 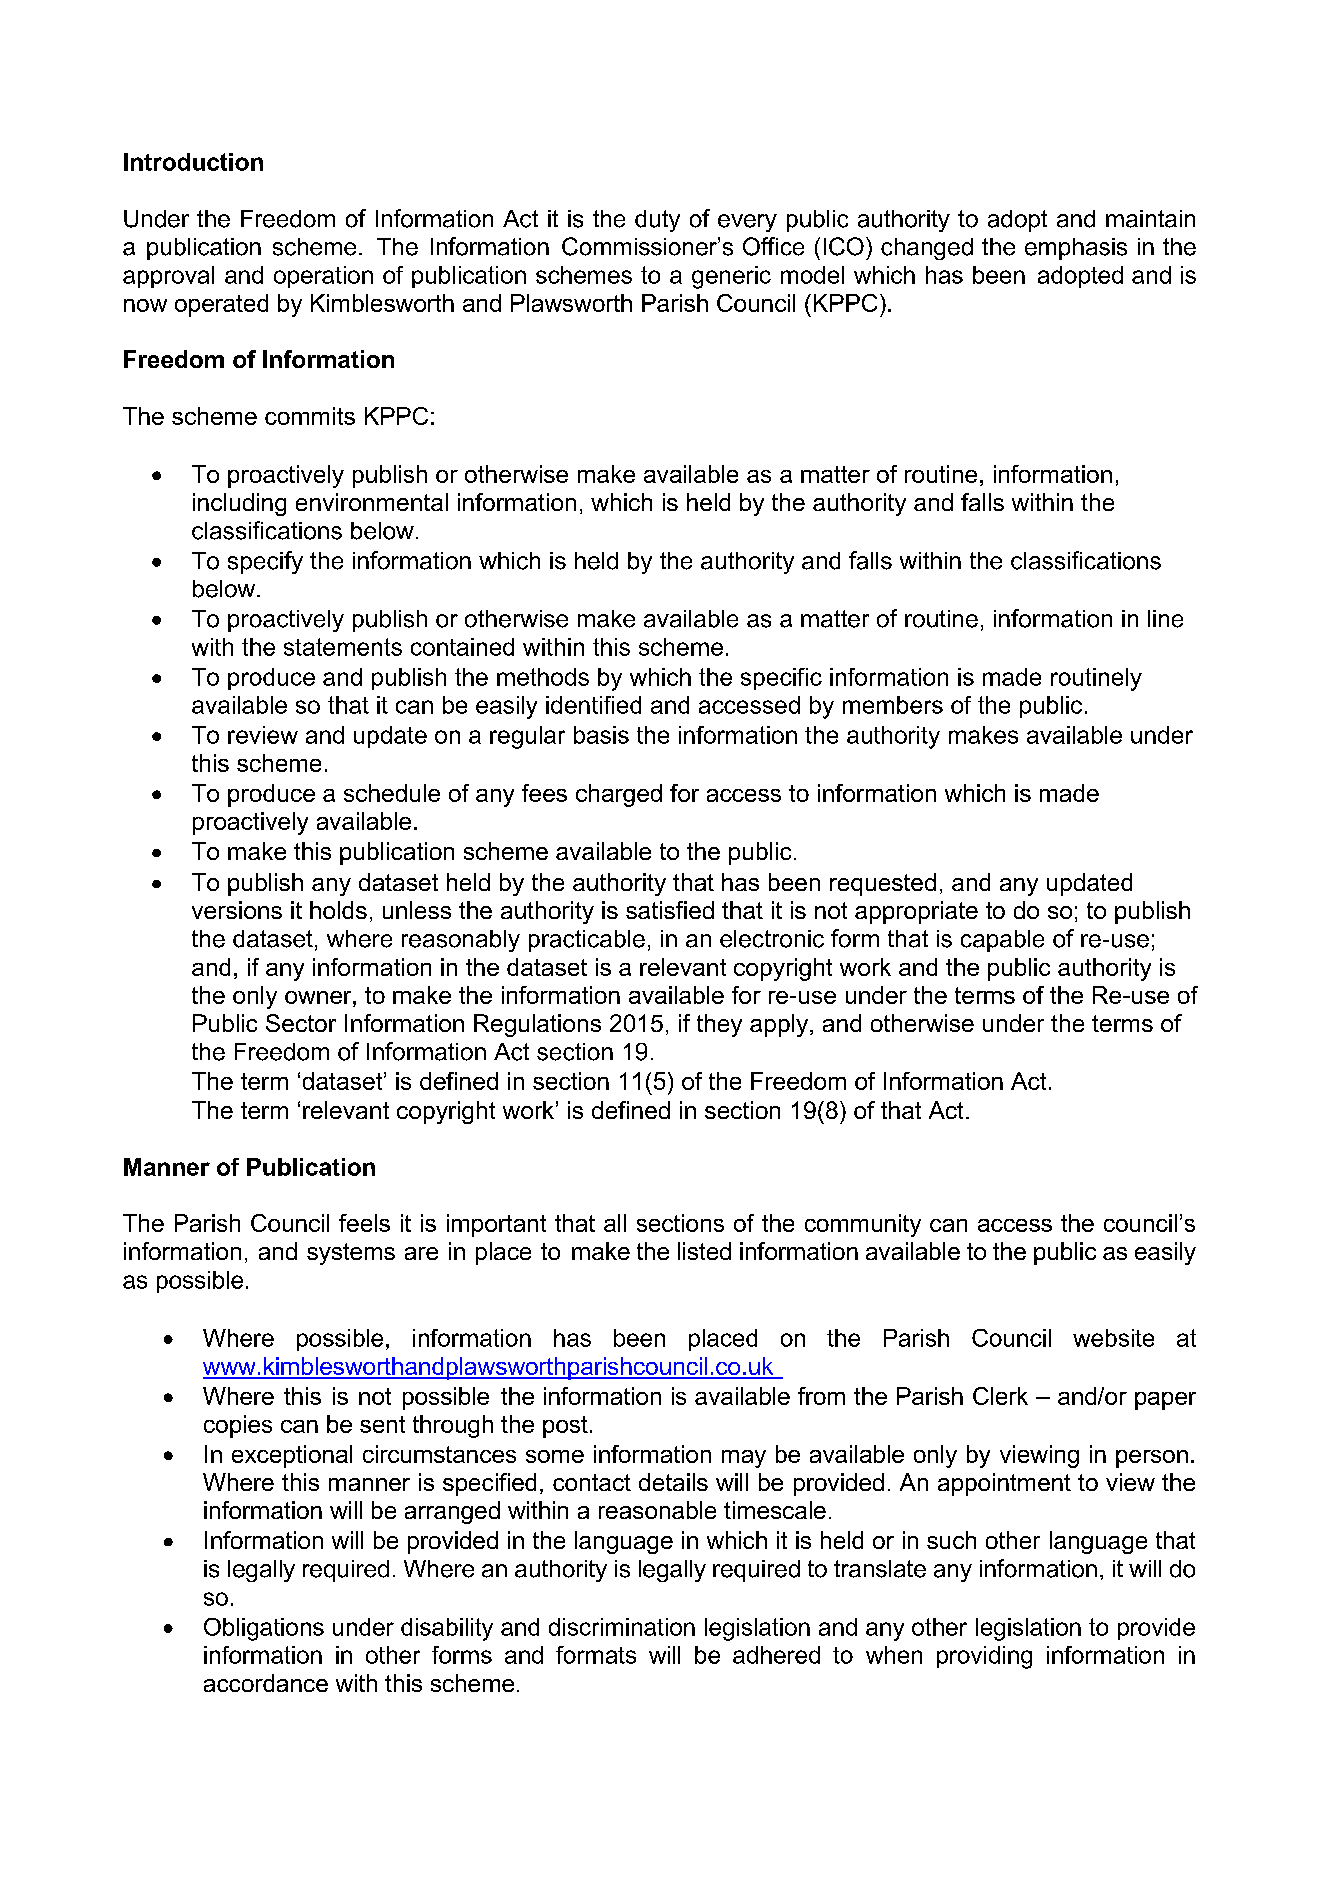 What do you see at coordinates (704, 1251) in the page?
I see `listed` at bounding box center [704, 1251].
